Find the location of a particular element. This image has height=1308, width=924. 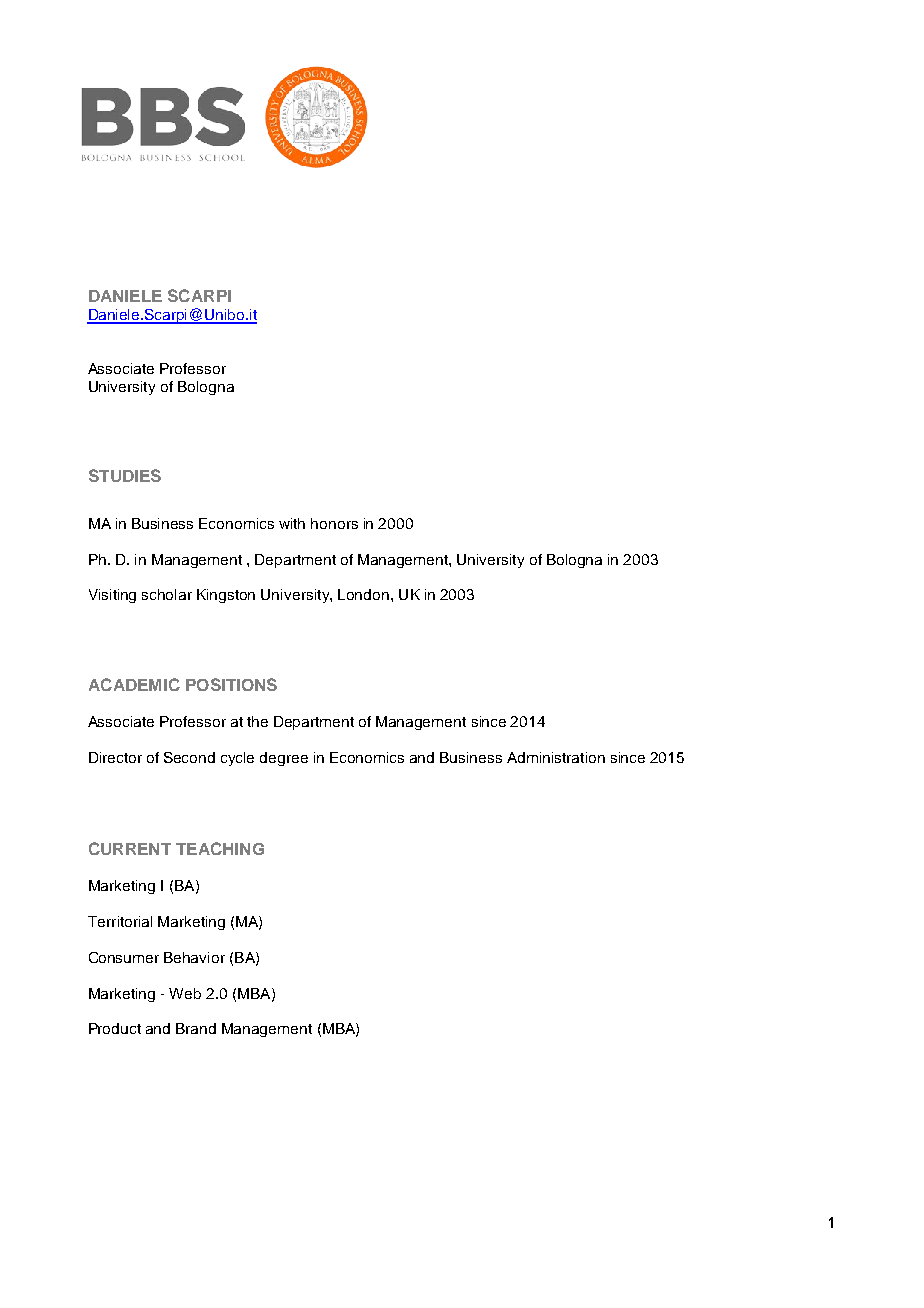

Brand is located at coordinates (196, 1028).
